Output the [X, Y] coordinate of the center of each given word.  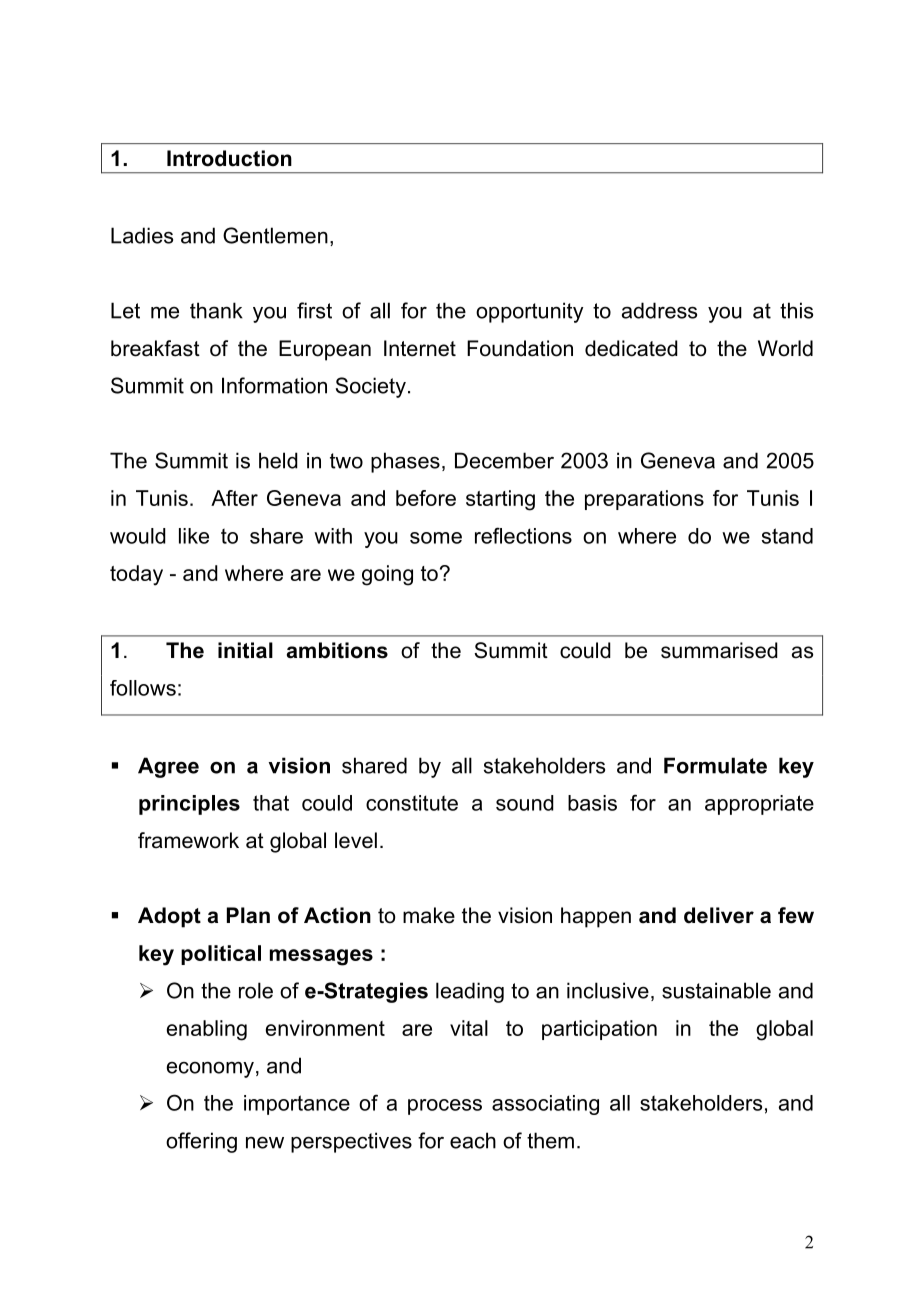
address [659, 310]
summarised [719, 650]
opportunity [529, 312]
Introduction [229, 158]
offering [201, 1142]
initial [245, 650]
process [445, 1107]
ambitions [337, 650]
